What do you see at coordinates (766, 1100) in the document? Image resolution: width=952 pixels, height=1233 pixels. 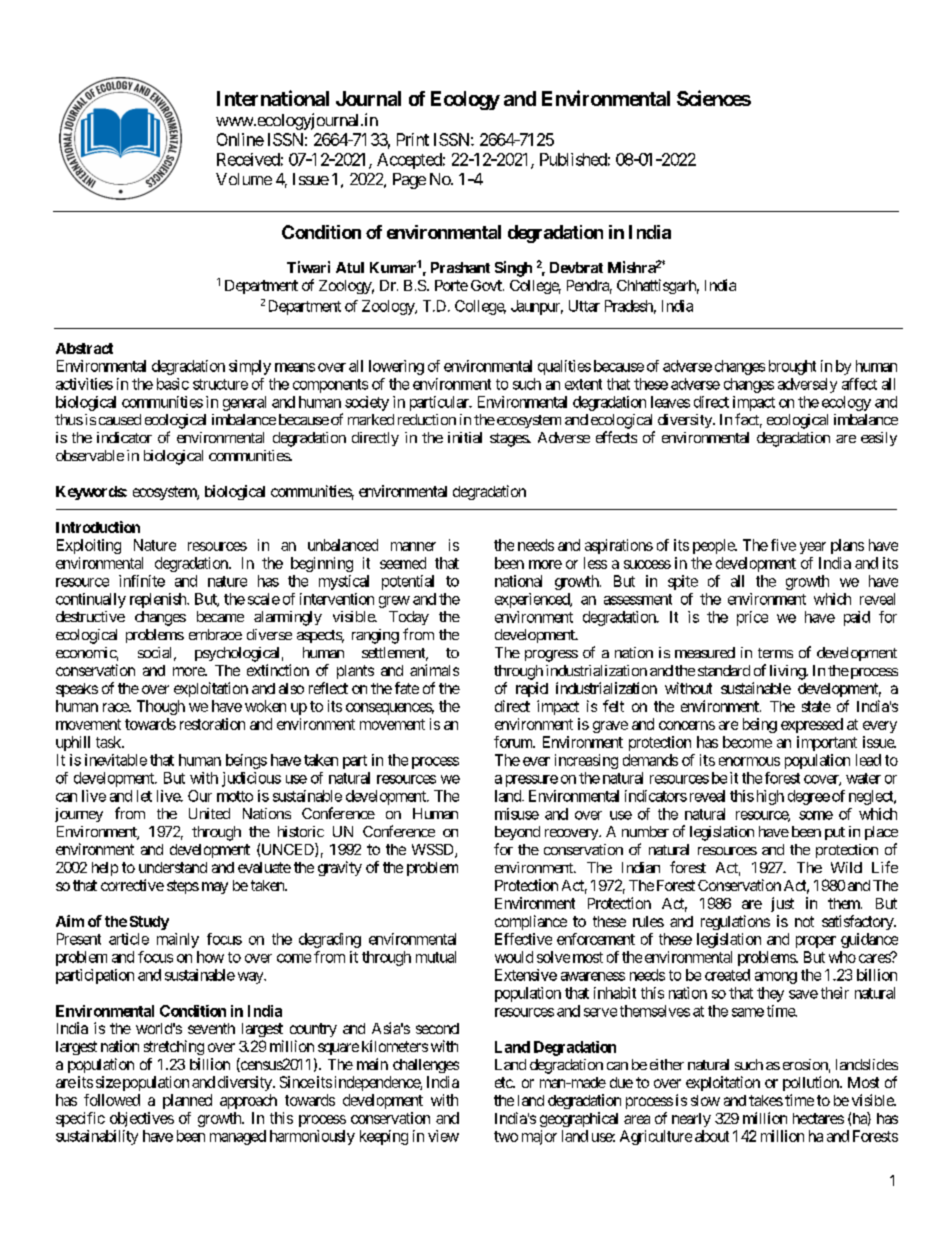 I see `takes` at bounding box center [766, 1100].
